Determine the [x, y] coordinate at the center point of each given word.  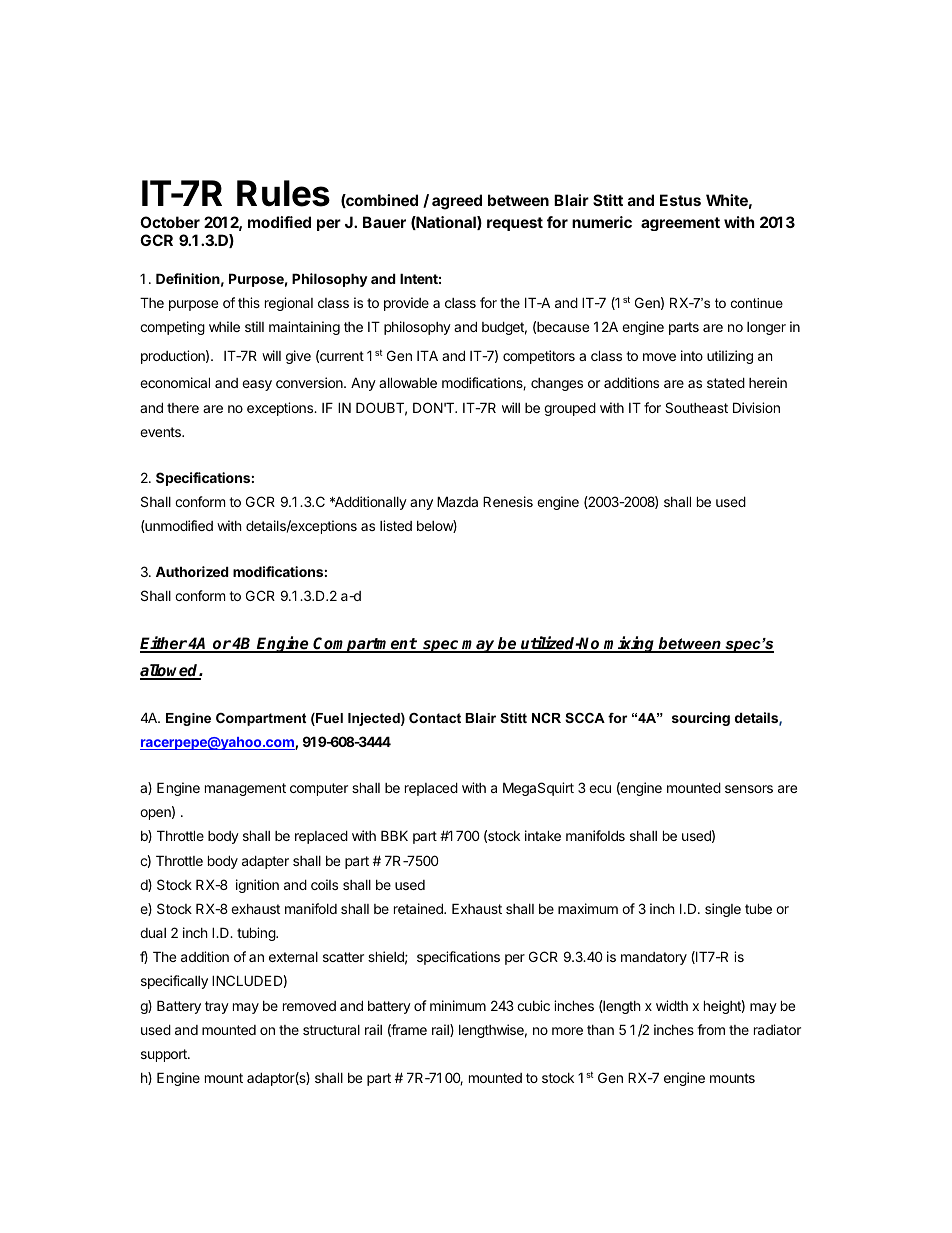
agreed [457, 202]
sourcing [701, 719]
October [170, 222]
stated [726, 382]
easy [257, 385]
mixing [630, 644]
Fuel [328, 719]
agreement [680, 224]
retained [419, 908]
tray [217, 1007]
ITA [427, 355]
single [723, 910]
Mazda [457, 501]
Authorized [192, 571]
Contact [435, 718]
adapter [265, 862]
